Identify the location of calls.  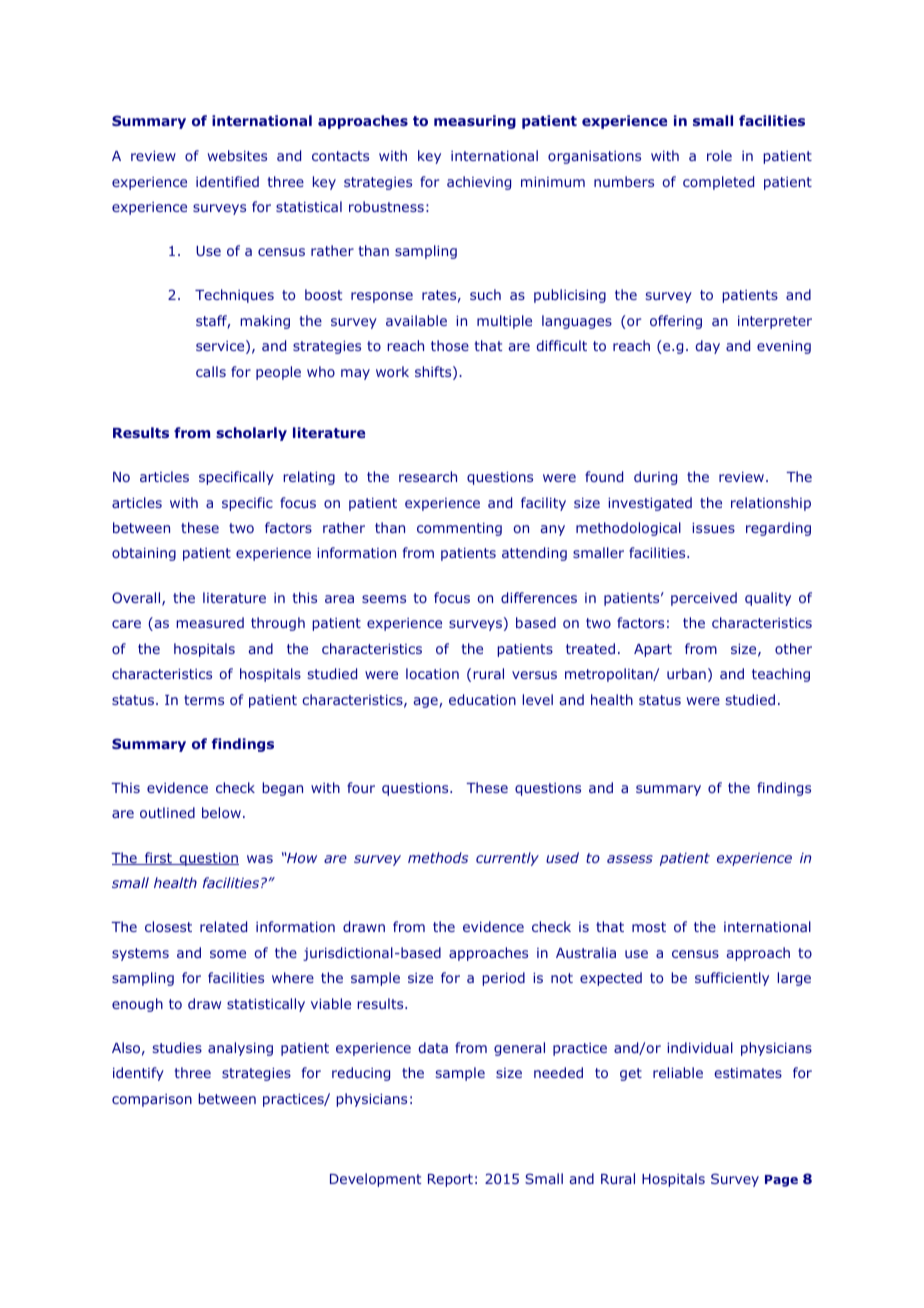
(211, 371).
